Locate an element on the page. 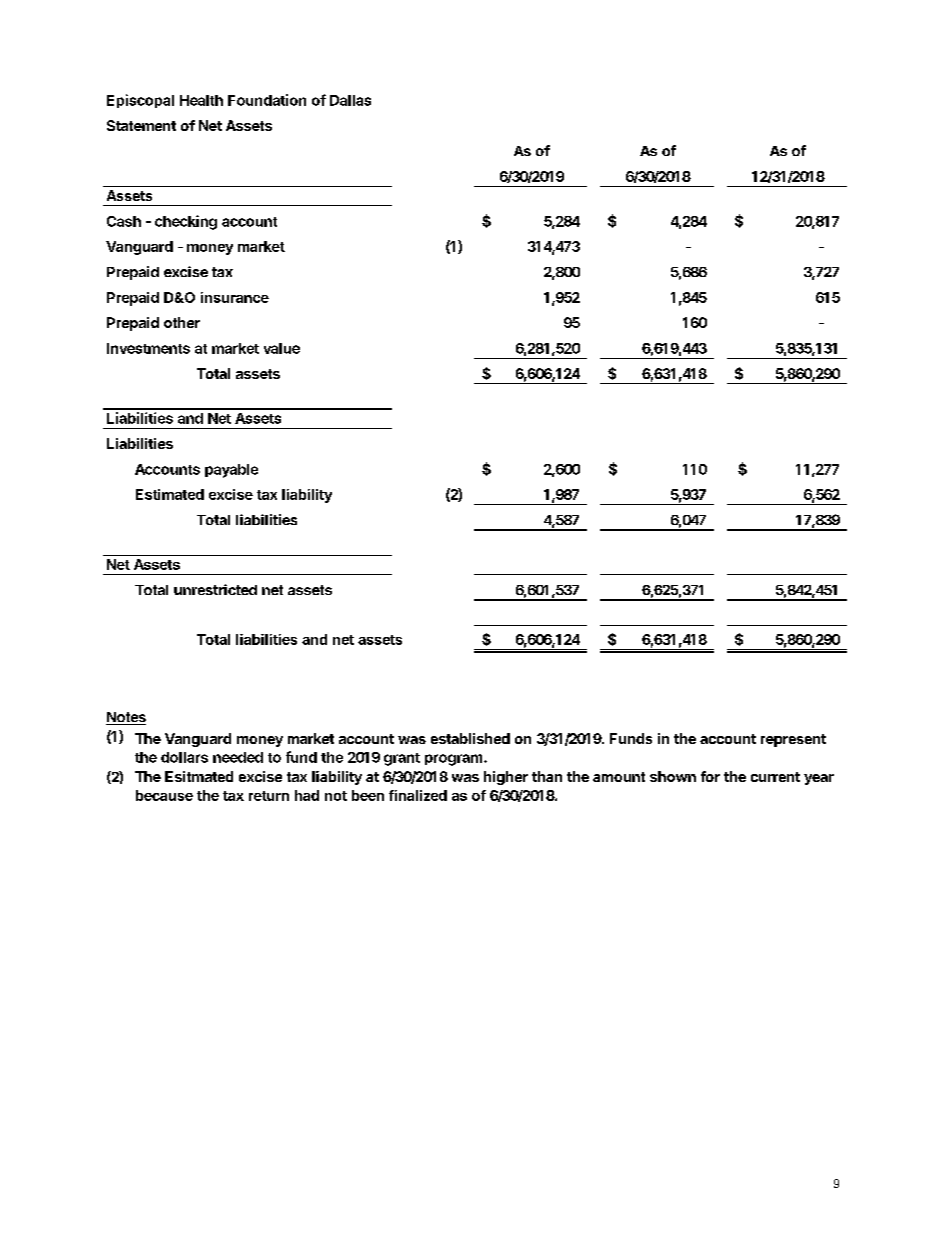 This document has height=1233, width=952. payable is located at coordinates (231, 471).
